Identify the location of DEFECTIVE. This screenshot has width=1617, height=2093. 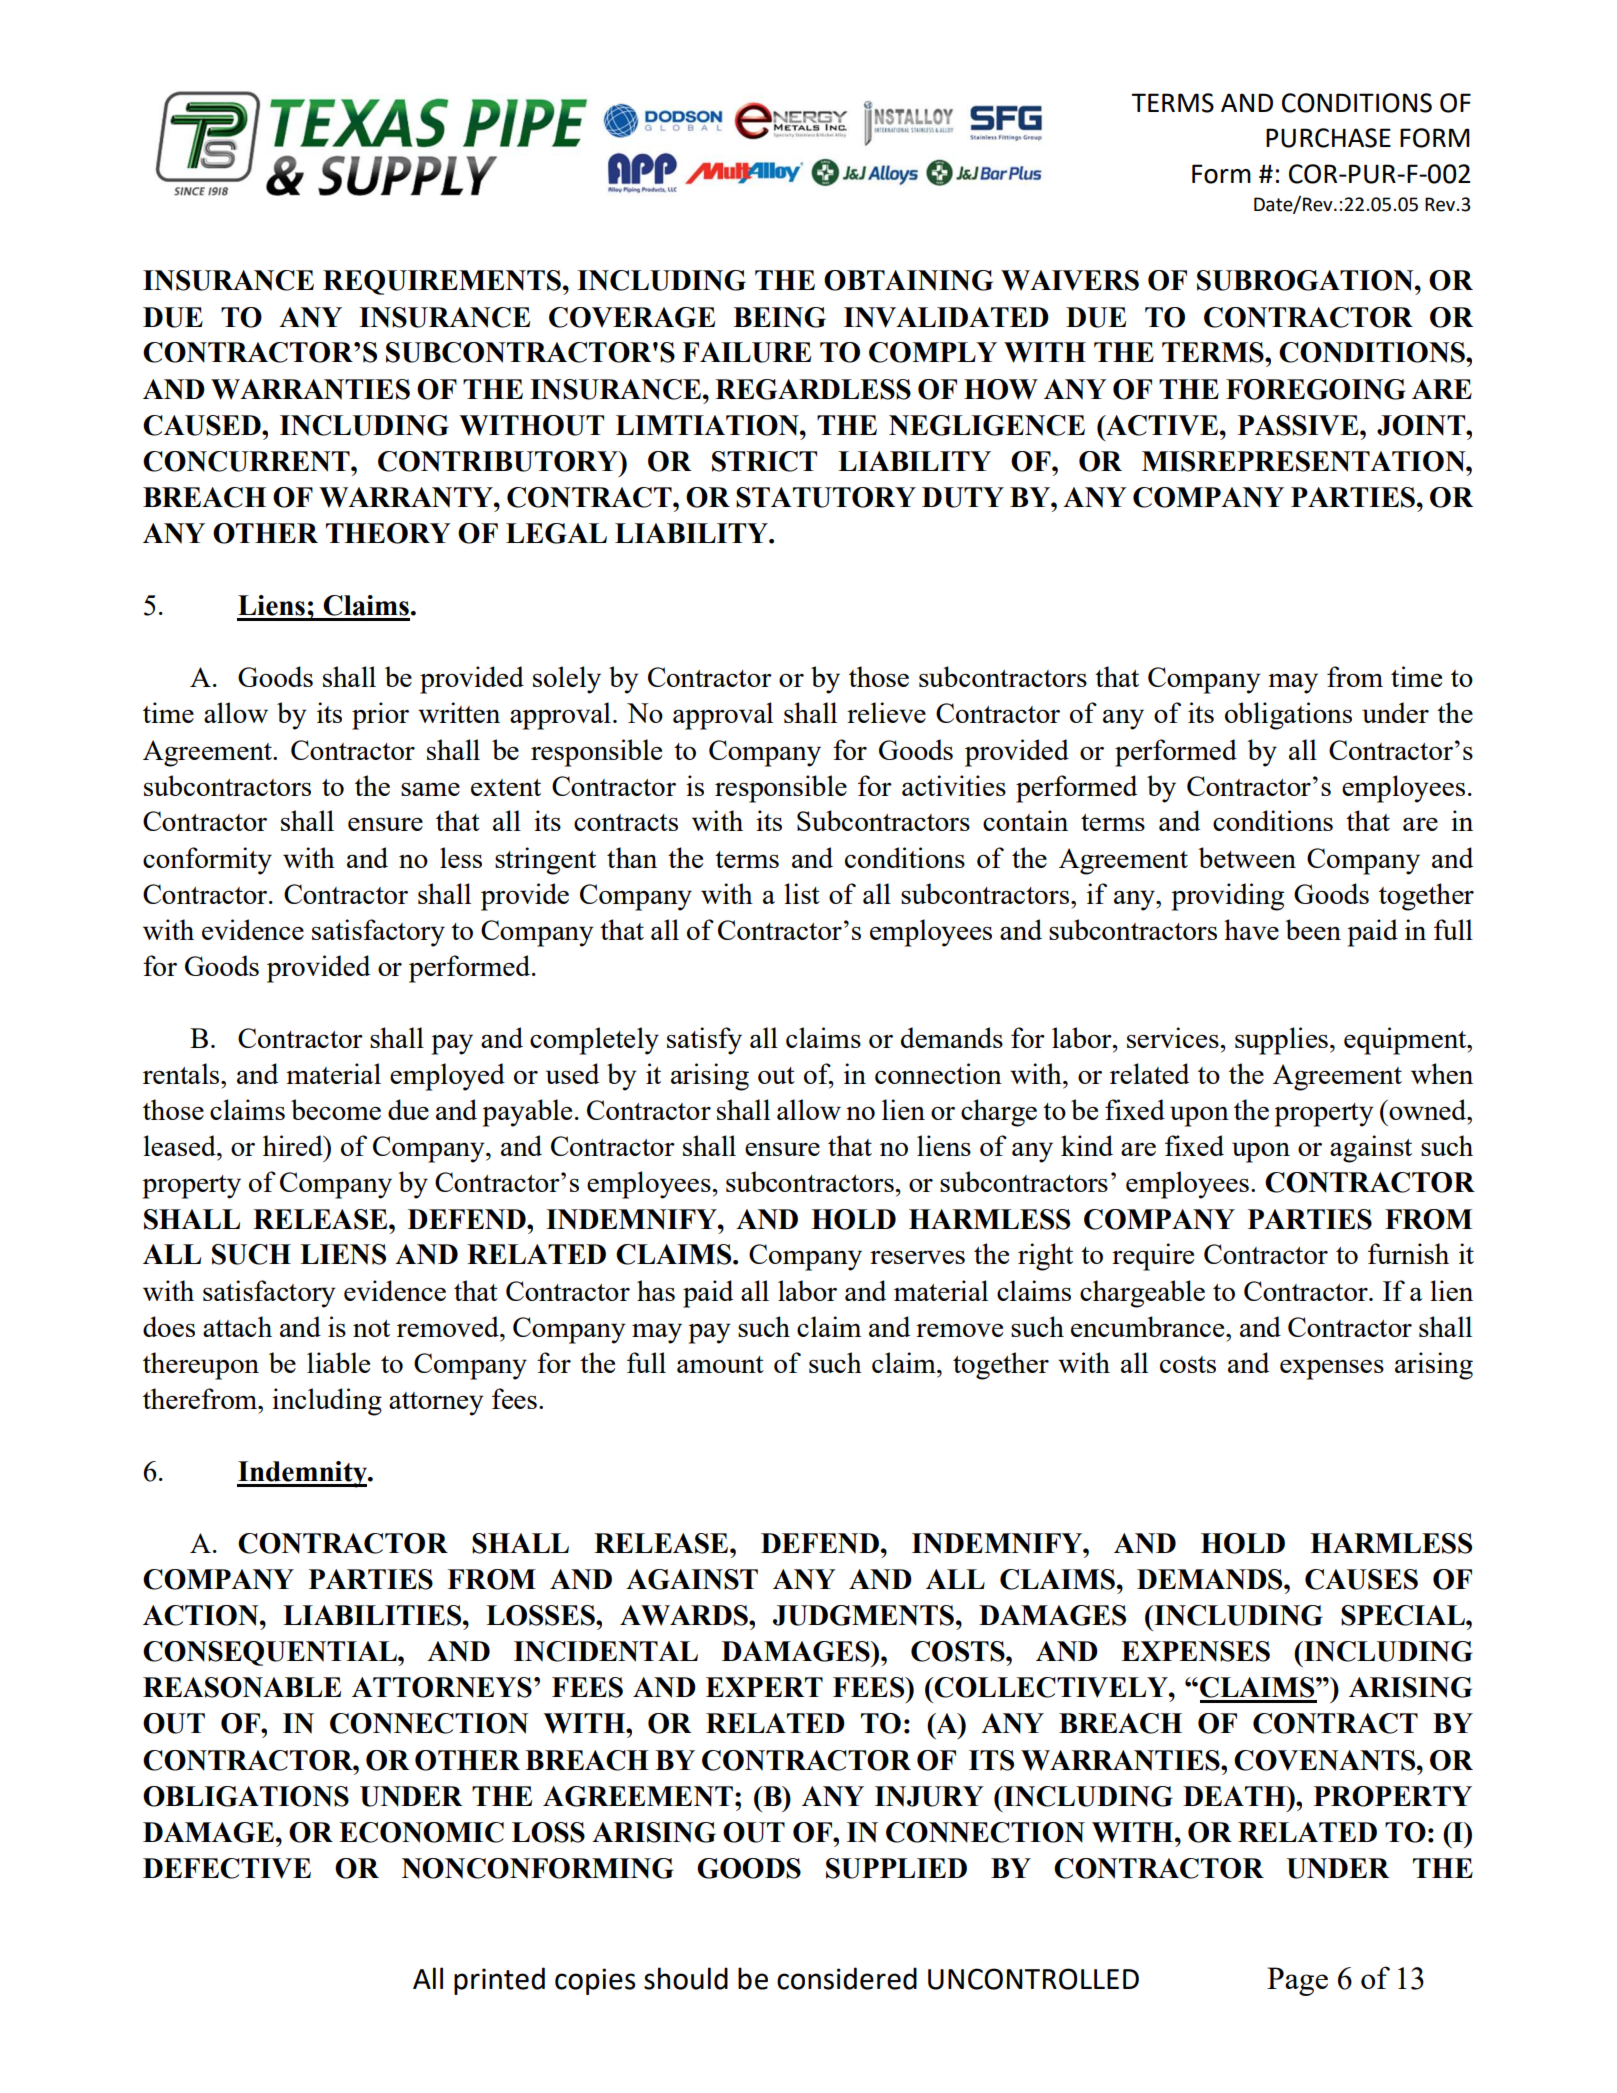
(227, 1868).
